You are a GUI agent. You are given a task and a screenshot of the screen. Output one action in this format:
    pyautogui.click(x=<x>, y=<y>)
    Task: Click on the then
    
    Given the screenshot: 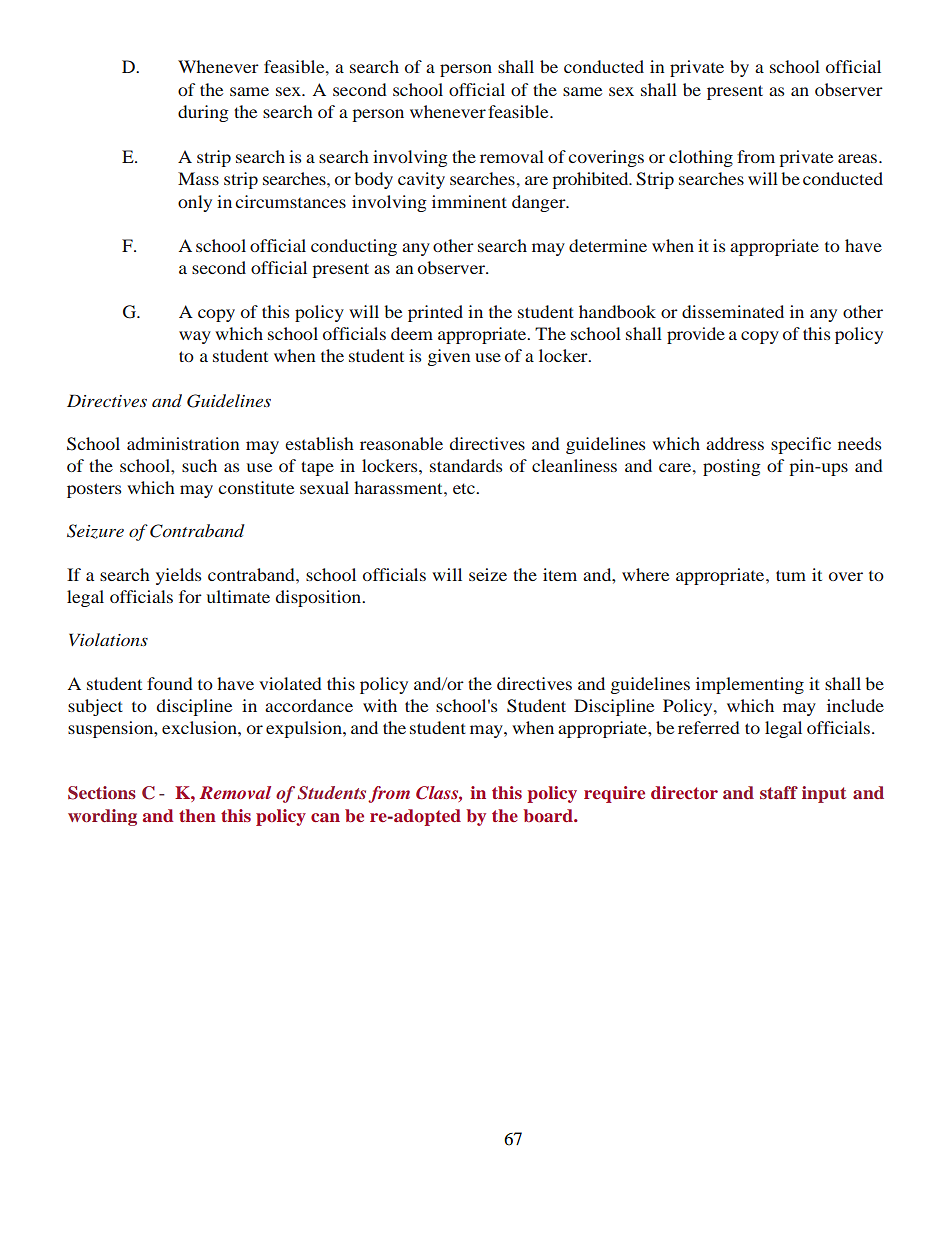 What is the action you would take?
    pyautogui.click(x=197, y=815)
